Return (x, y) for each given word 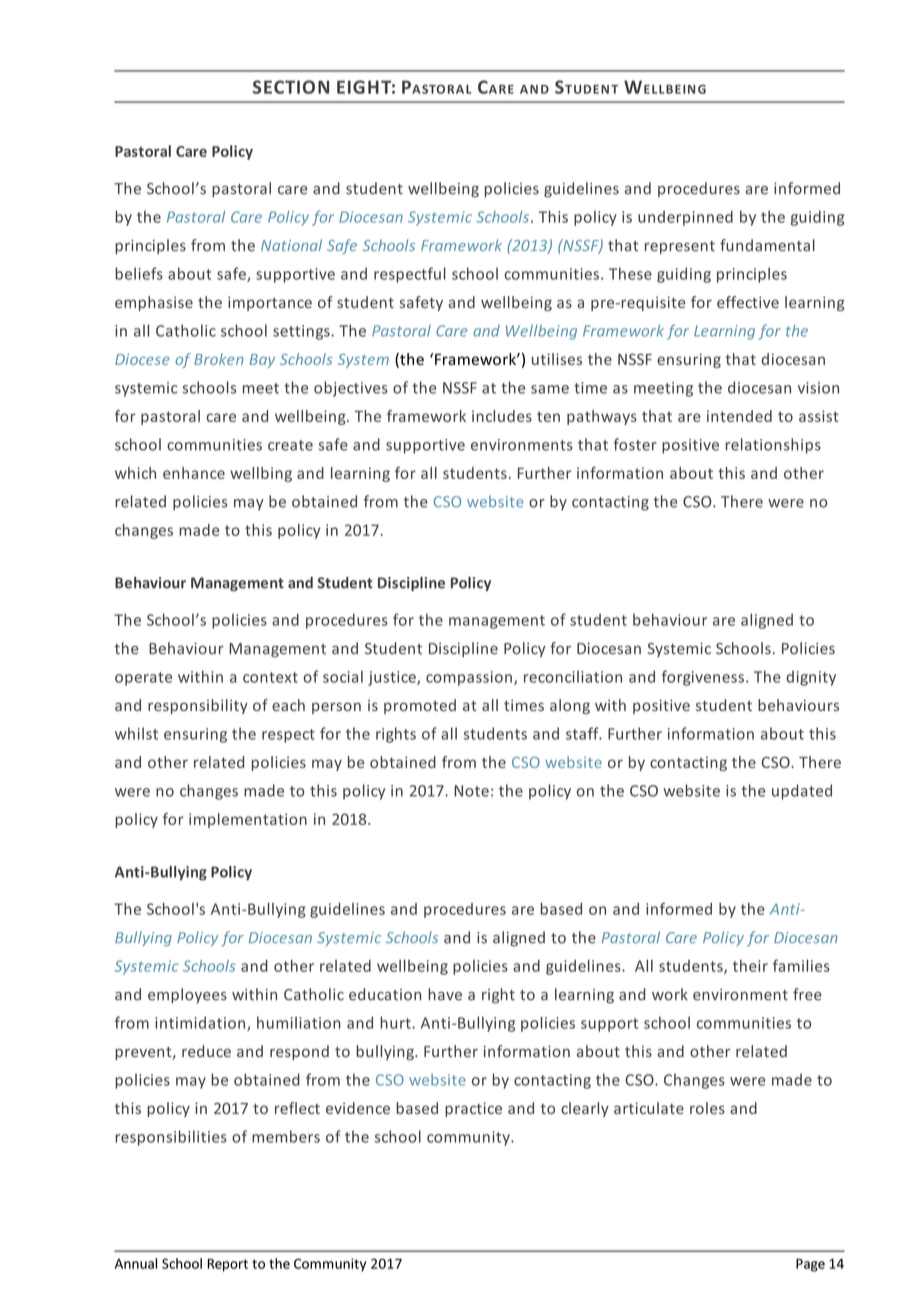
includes (502, 416)
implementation (248, 820)
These (630, 273)
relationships (773, 446)
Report (228, 1265)
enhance (194, 473)
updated (802, 792)
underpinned (685, 218)
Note (471, 791)
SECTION (291, 87)
